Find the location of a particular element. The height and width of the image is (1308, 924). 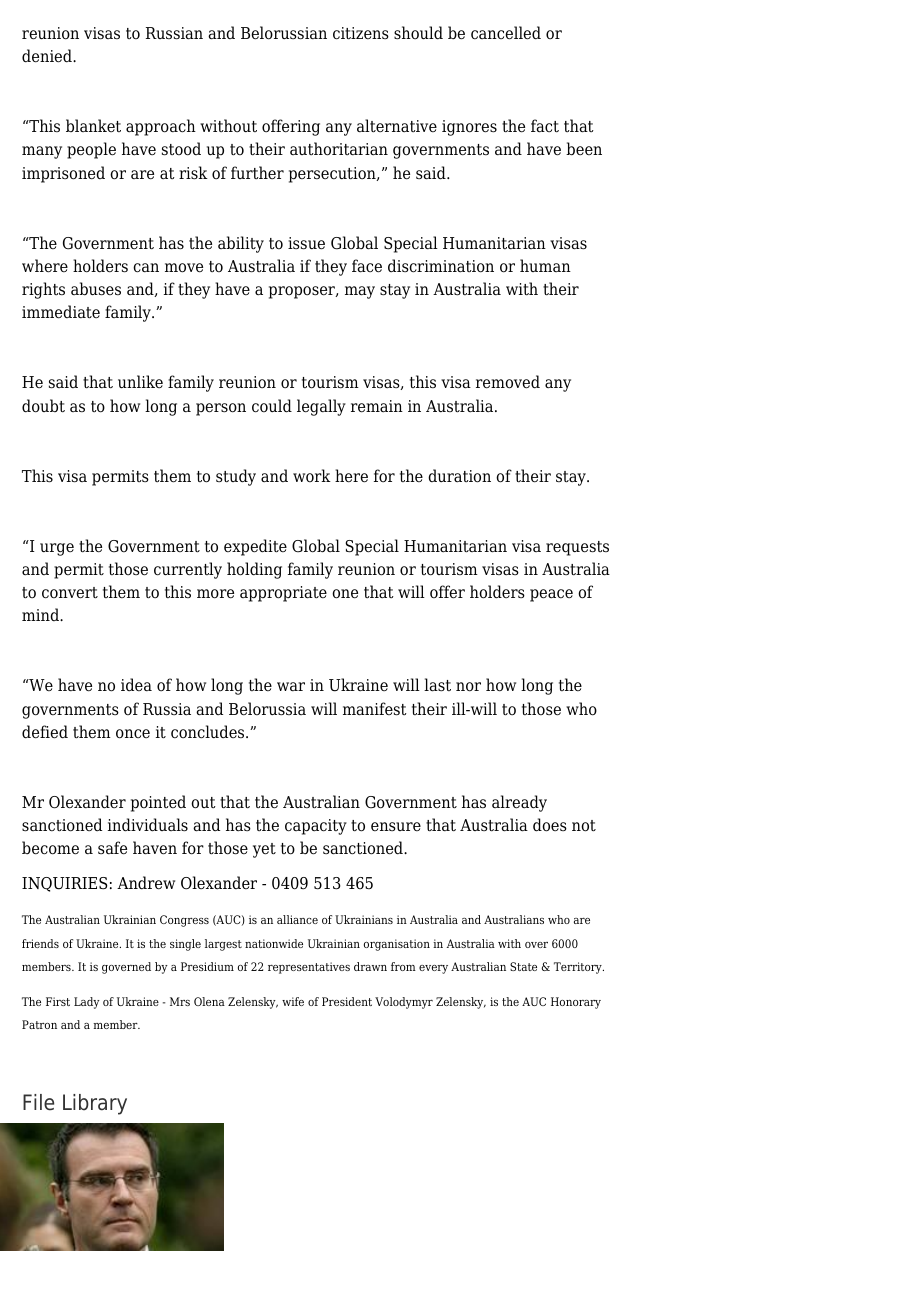

war is located at coordinates (291, 686).
